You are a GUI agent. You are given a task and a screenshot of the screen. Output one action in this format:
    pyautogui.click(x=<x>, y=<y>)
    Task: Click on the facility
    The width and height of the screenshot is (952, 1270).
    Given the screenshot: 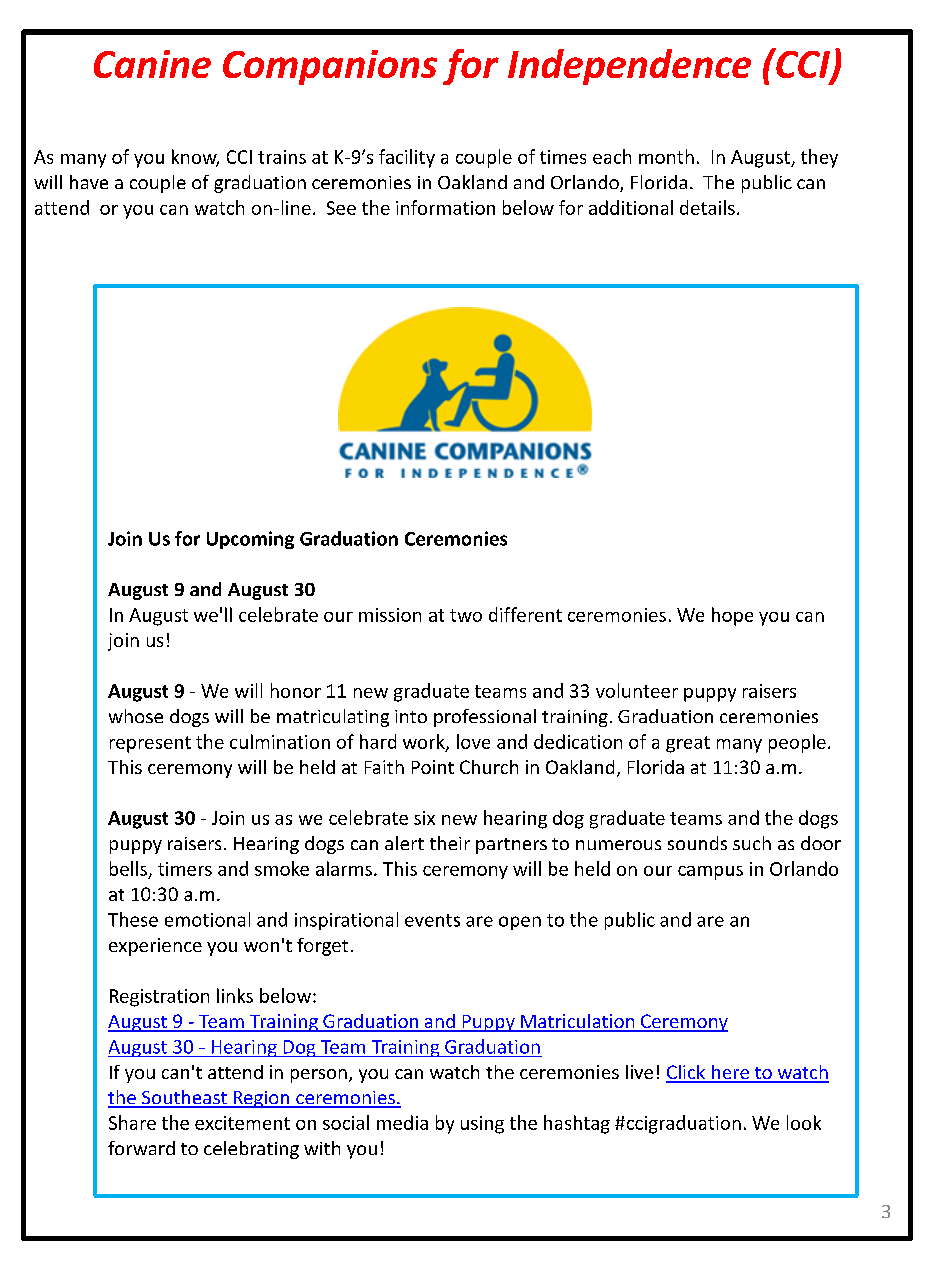 What is the action you would take?
    pyautogui.click(x=407, y=158)
